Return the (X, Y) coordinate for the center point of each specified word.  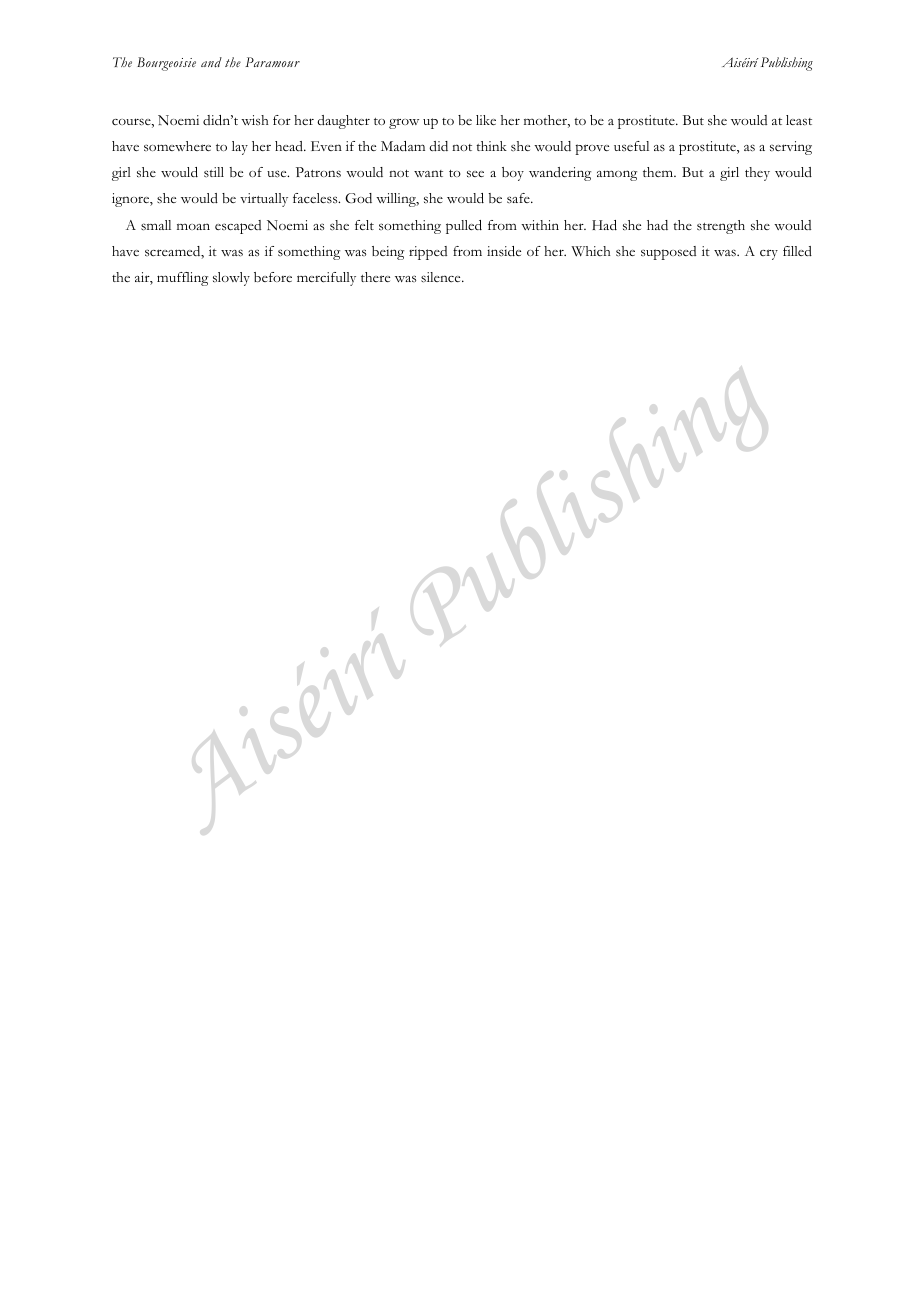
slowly (231, 279)
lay (240, 148)
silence (442, 277)
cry (769, 254)
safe (519, 198)
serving (791, 148)
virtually (264, 200)
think (491, 146)
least (799, 120)
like (486, 120)
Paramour (272, 62)
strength (721, 227)
